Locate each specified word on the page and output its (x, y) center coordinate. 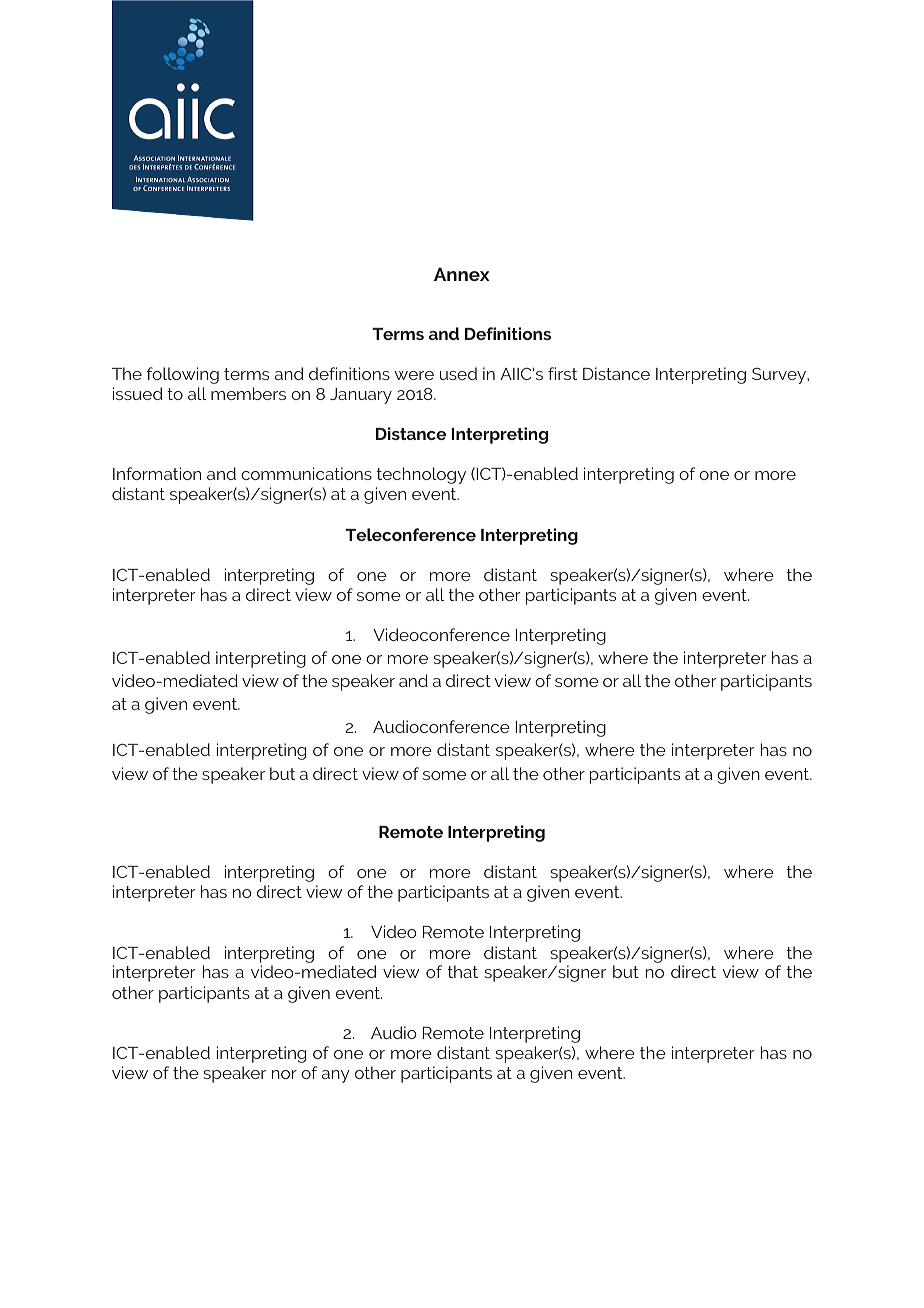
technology (421, 475)
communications (306, 473)
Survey (780, 376)
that (463, 971)
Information (157, 473)
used (458, 373)
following (183, 375)
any (336, 1076)
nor (284, 1074)
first (562, 373)
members (248, 393)
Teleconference (410, 534)
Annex (462, 274)
